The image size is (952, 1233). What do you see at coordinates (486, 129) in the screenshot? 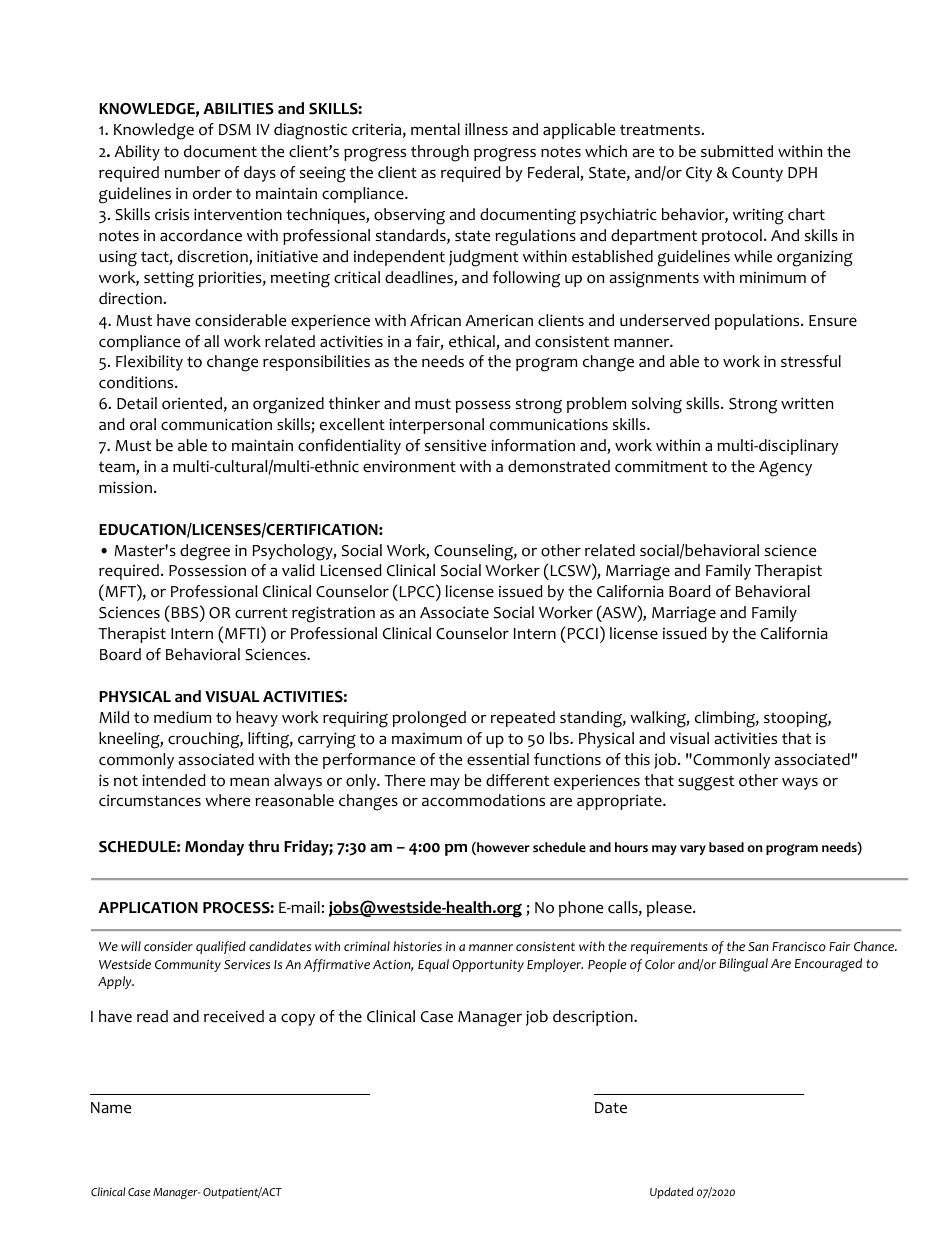
I see `illness` at bounding box center [486, 129].
